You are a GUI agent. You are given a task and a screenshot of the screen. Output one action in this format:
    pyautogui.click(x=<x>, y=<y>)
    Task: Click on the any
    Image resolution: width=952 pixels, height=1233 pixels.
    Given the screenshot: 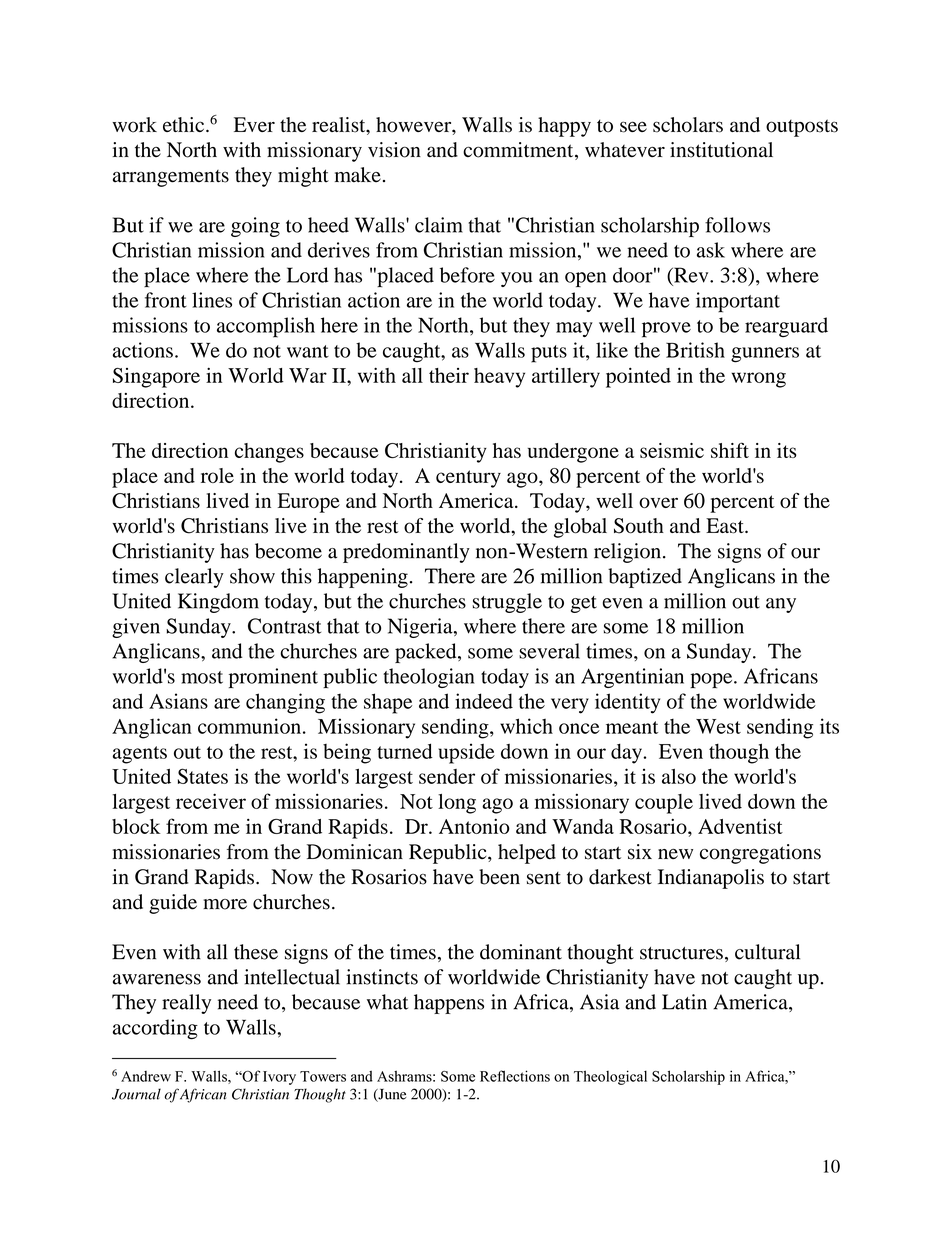 What is the action you would take?
    pyautogui.click(x=781, y=605)
